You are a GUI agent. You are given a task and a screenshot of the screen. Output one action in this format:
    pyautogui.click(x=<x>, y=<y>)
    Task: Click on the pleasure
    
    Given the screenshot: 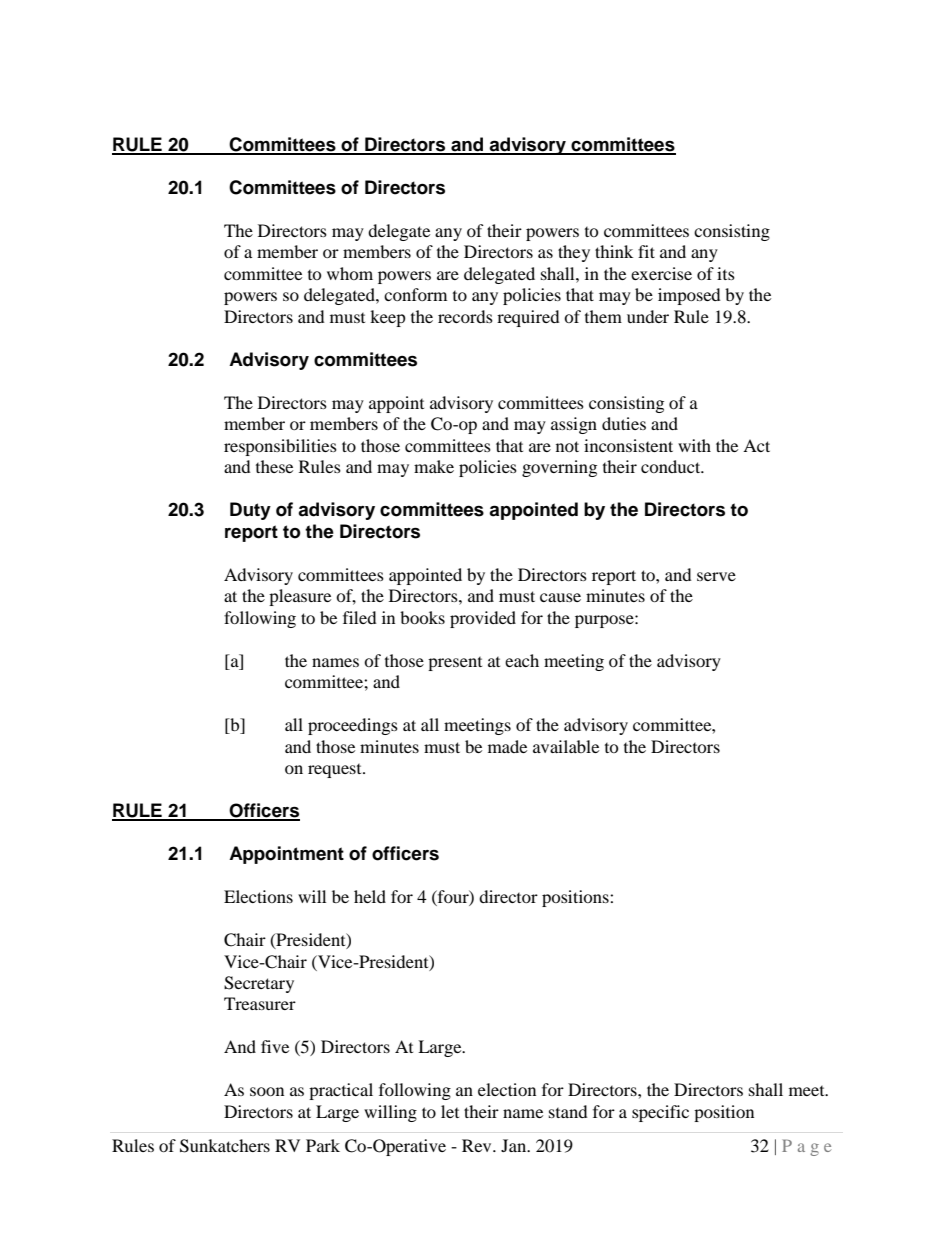 What is the action you would take?
    pyautogui.click(x=300, y=597)
